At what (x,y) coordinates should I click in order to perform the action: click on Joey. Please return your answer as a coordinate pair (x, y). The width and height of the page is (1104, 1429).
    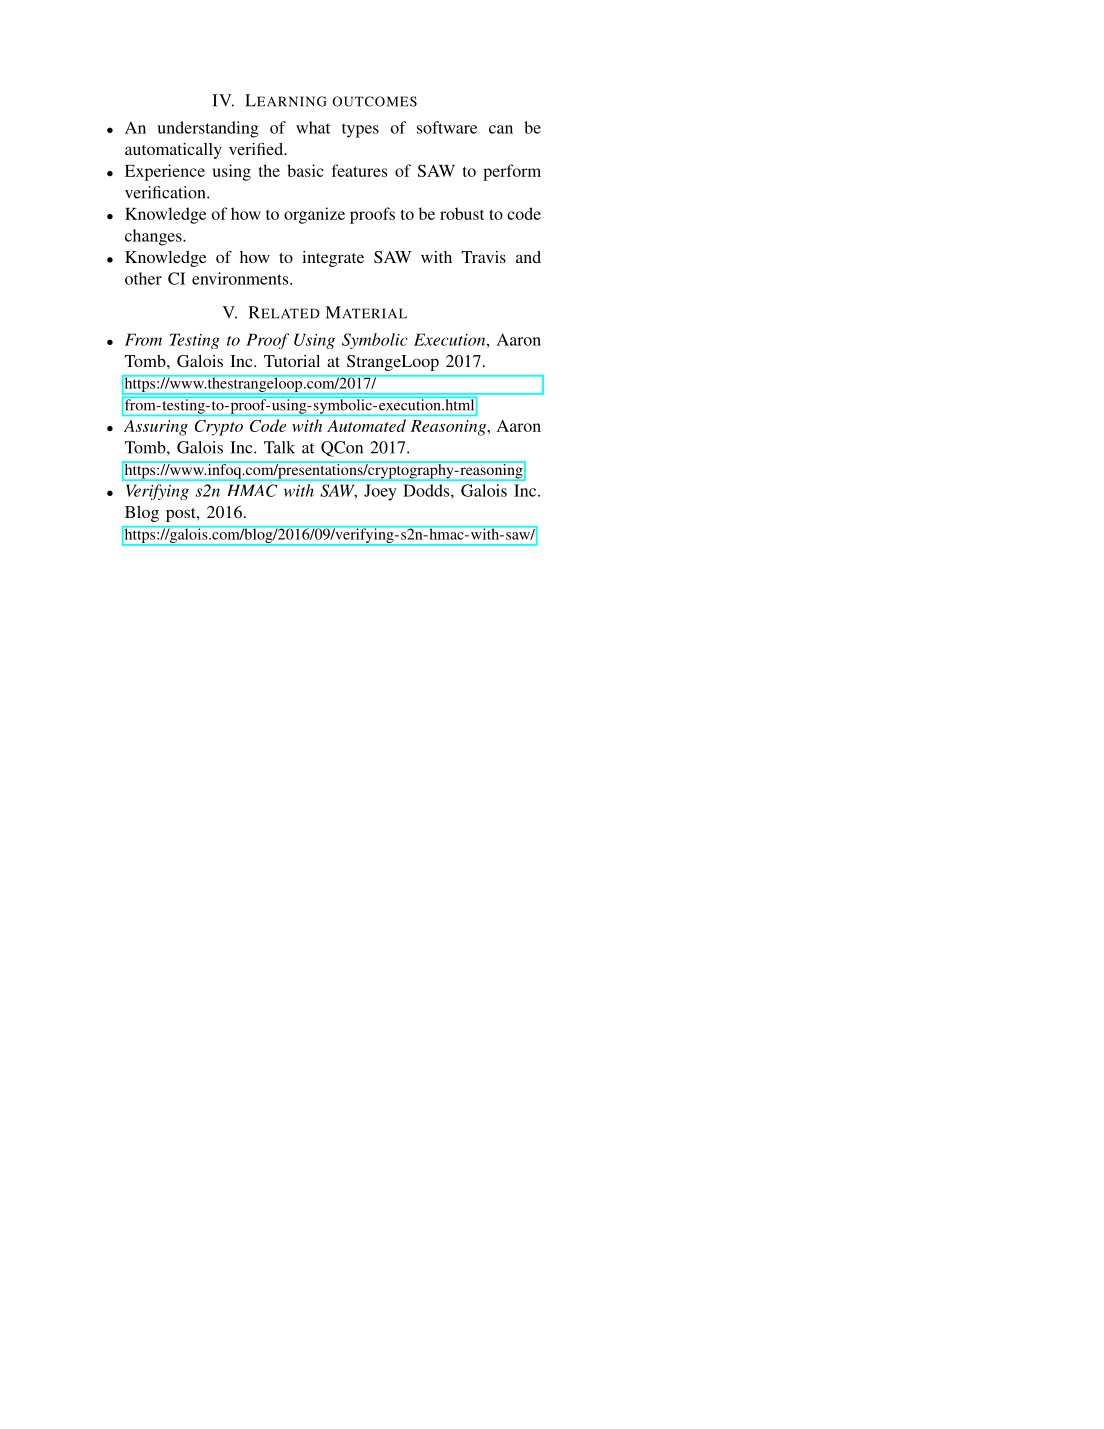
    Looking at the image, I should click on (380, 492).
